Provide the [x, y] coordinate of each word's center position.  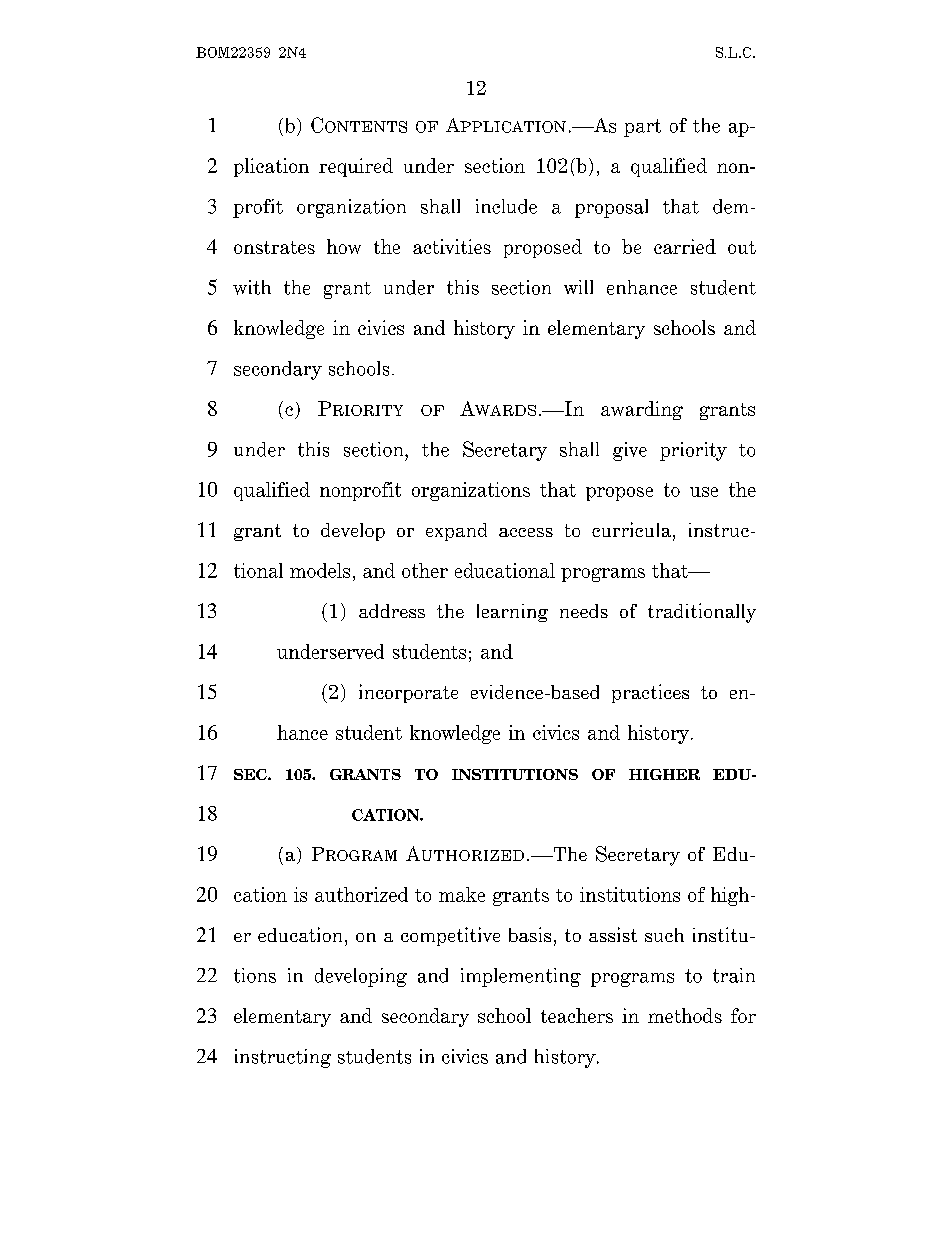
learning [512, 613]
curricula [631, 529]
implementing [521, 977]
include [506, 206]
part [642, 128]
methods [685, 1015]
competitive [450, 936]
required [356, 167]
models [320, 570]
